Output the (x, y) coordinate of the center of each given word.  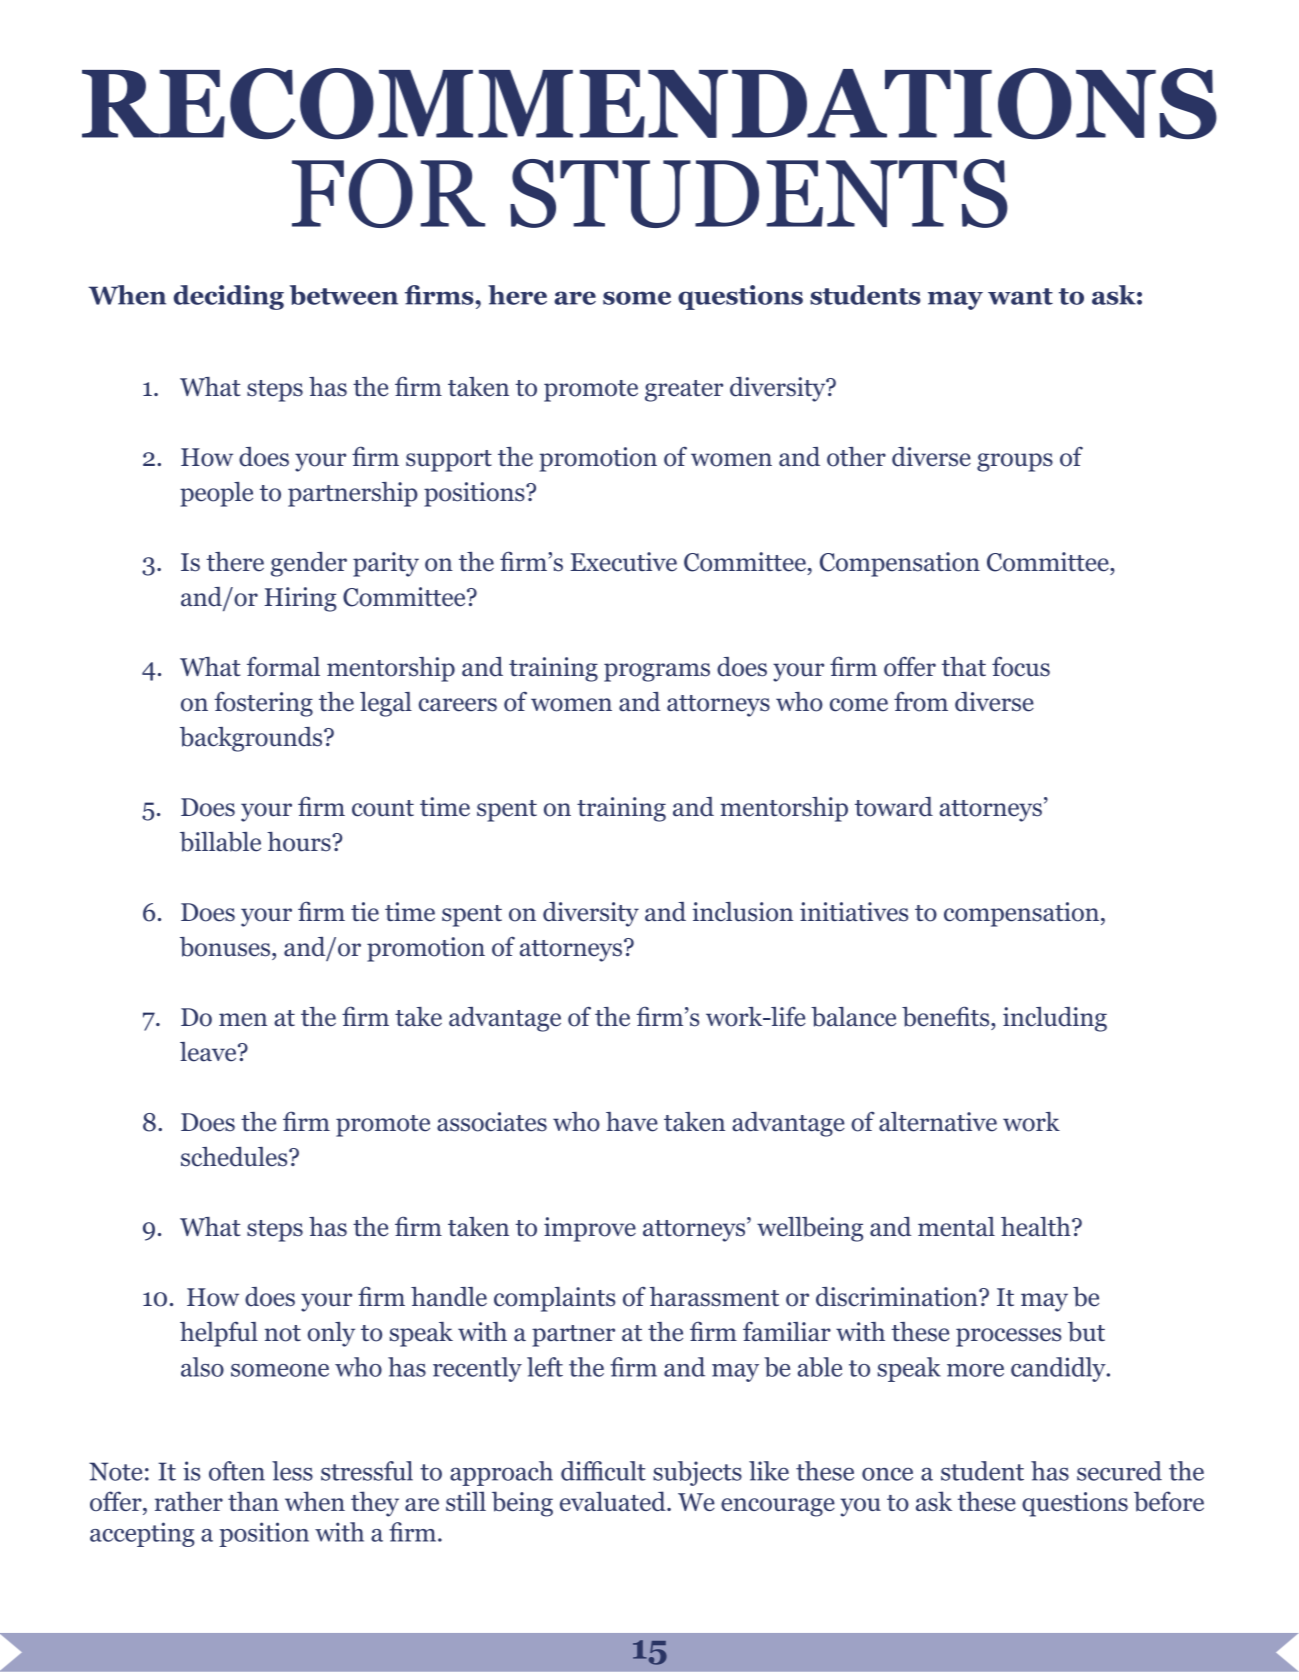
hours (300, 842)
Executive (623, 562)
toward (894, 807)
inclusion (742, 912)
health (1037, 1227)
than (253, 1501)
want (1020, 296)
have (632, 1122)
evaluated (614, 1501)
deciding (229, 297)
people (216, 494)
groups (1015, 462)
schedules (235, 1157)
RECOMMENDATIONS (649, 104)
